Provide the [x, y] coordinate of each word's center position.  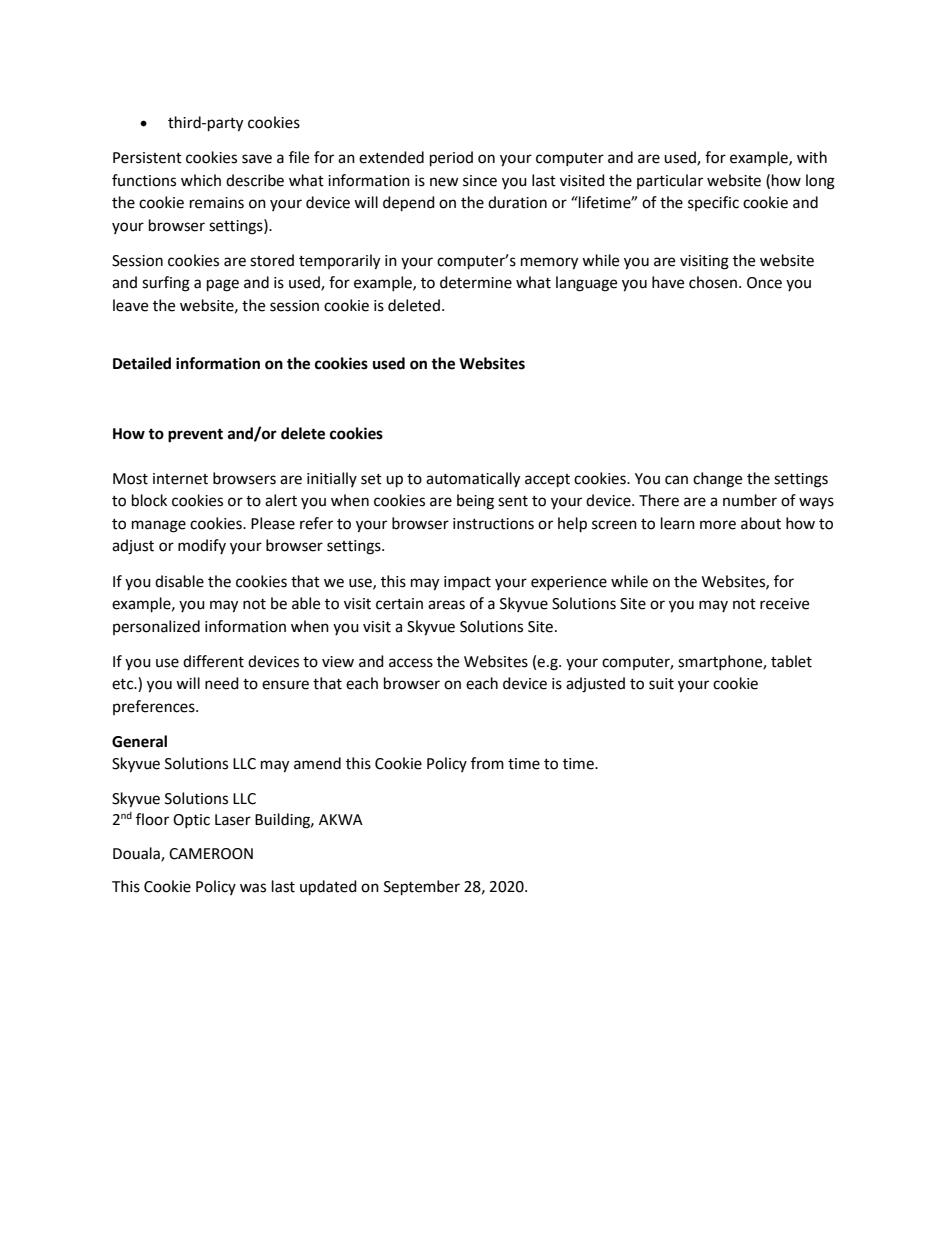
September [422, 888]
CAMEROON [211, 854]
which [201, 180]
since [480, 181]
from [487, 763]
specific [713, 203]
